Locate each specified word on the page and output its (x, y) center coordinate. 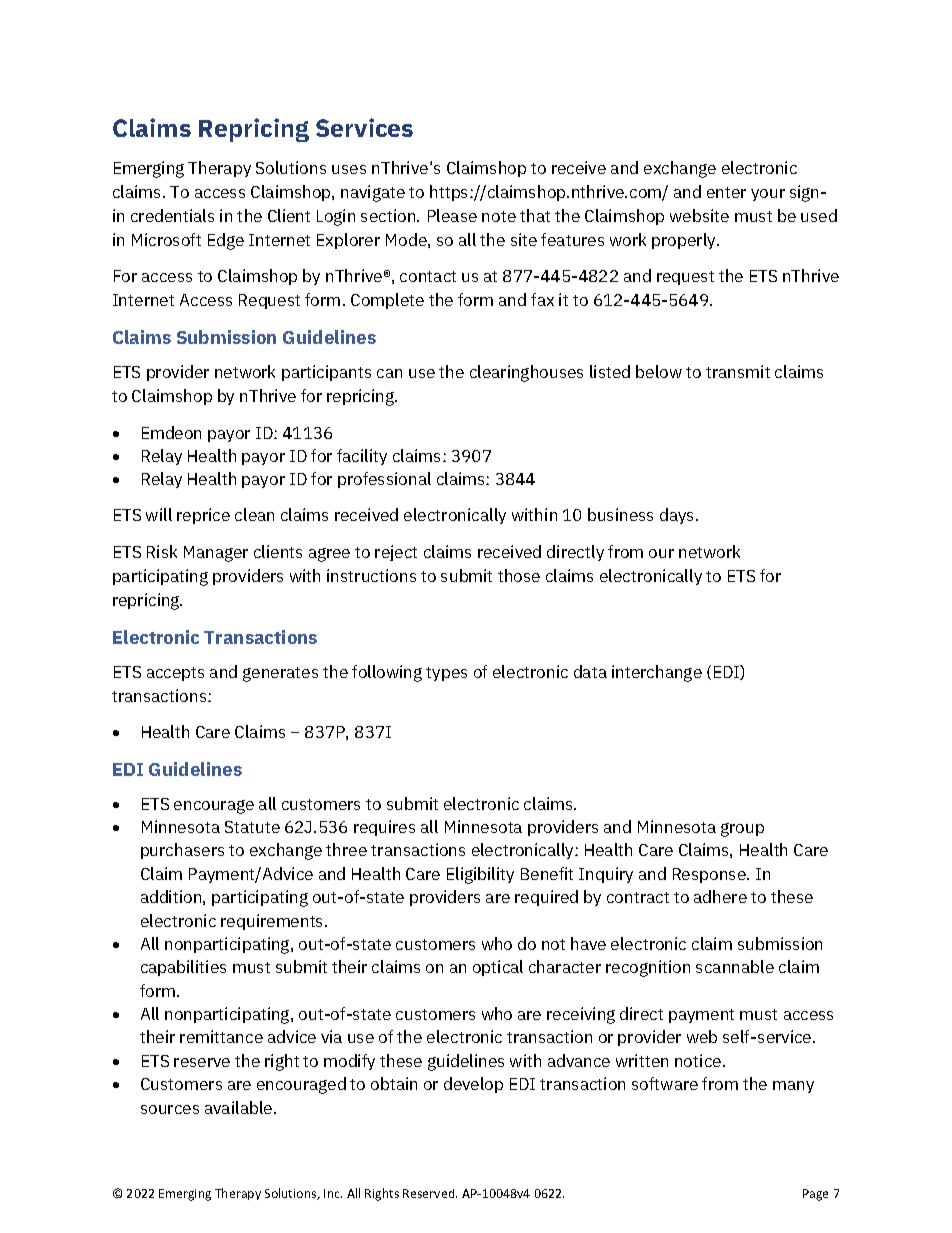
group (742, 830)
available (240, 1107)
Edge (226, 241)
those (519, 575)
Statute (252, 827)
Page (815, 1195)
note (499, 216)
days (678, 516)
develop (473, 1085)
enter (726, 192)
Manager (216, 554)
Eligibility (480, 875)
